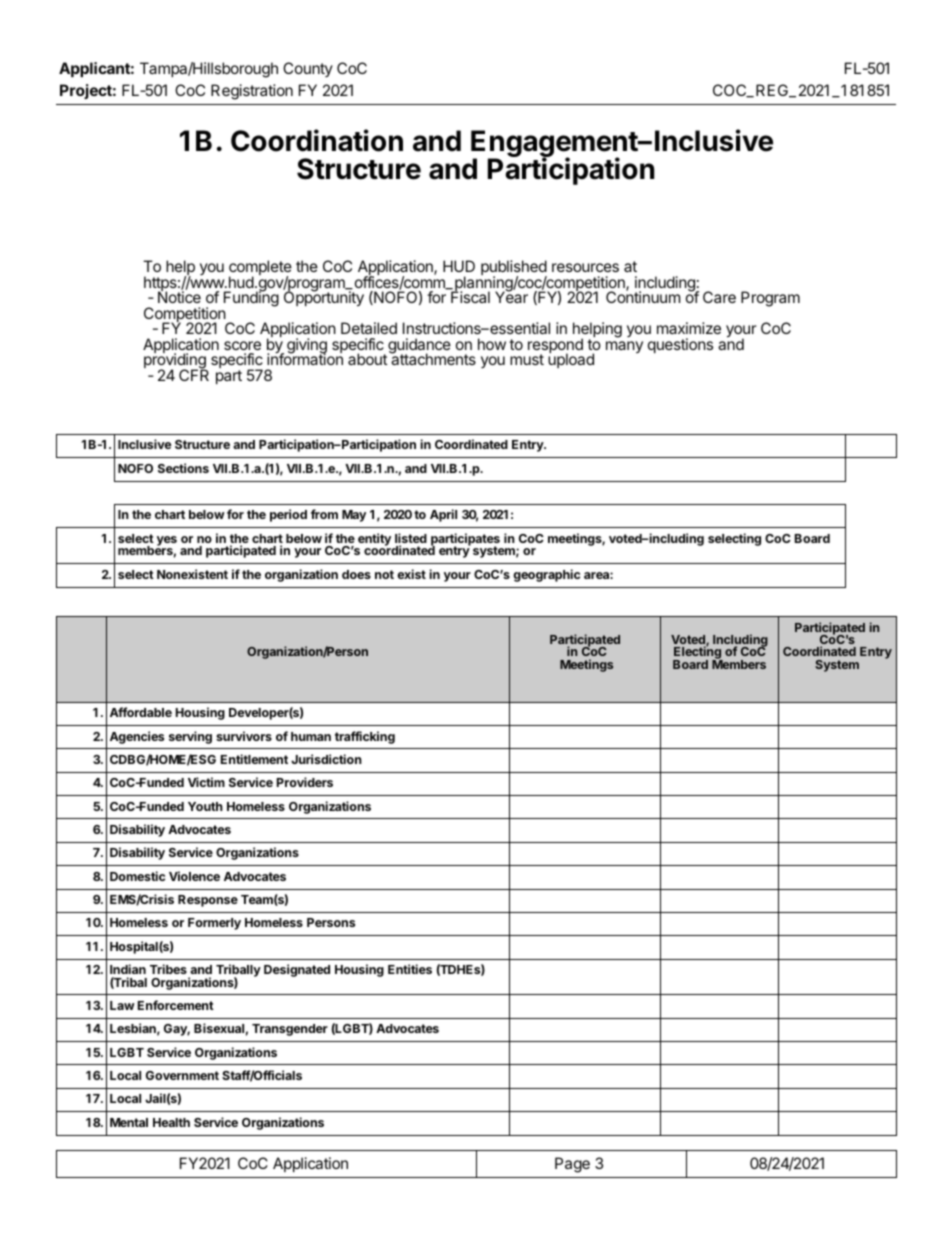 The width and height of the screenshot is (952, 1233). Describe the element at coordinates (410, 969) in the screenshot. I see `Entities` at that location.
